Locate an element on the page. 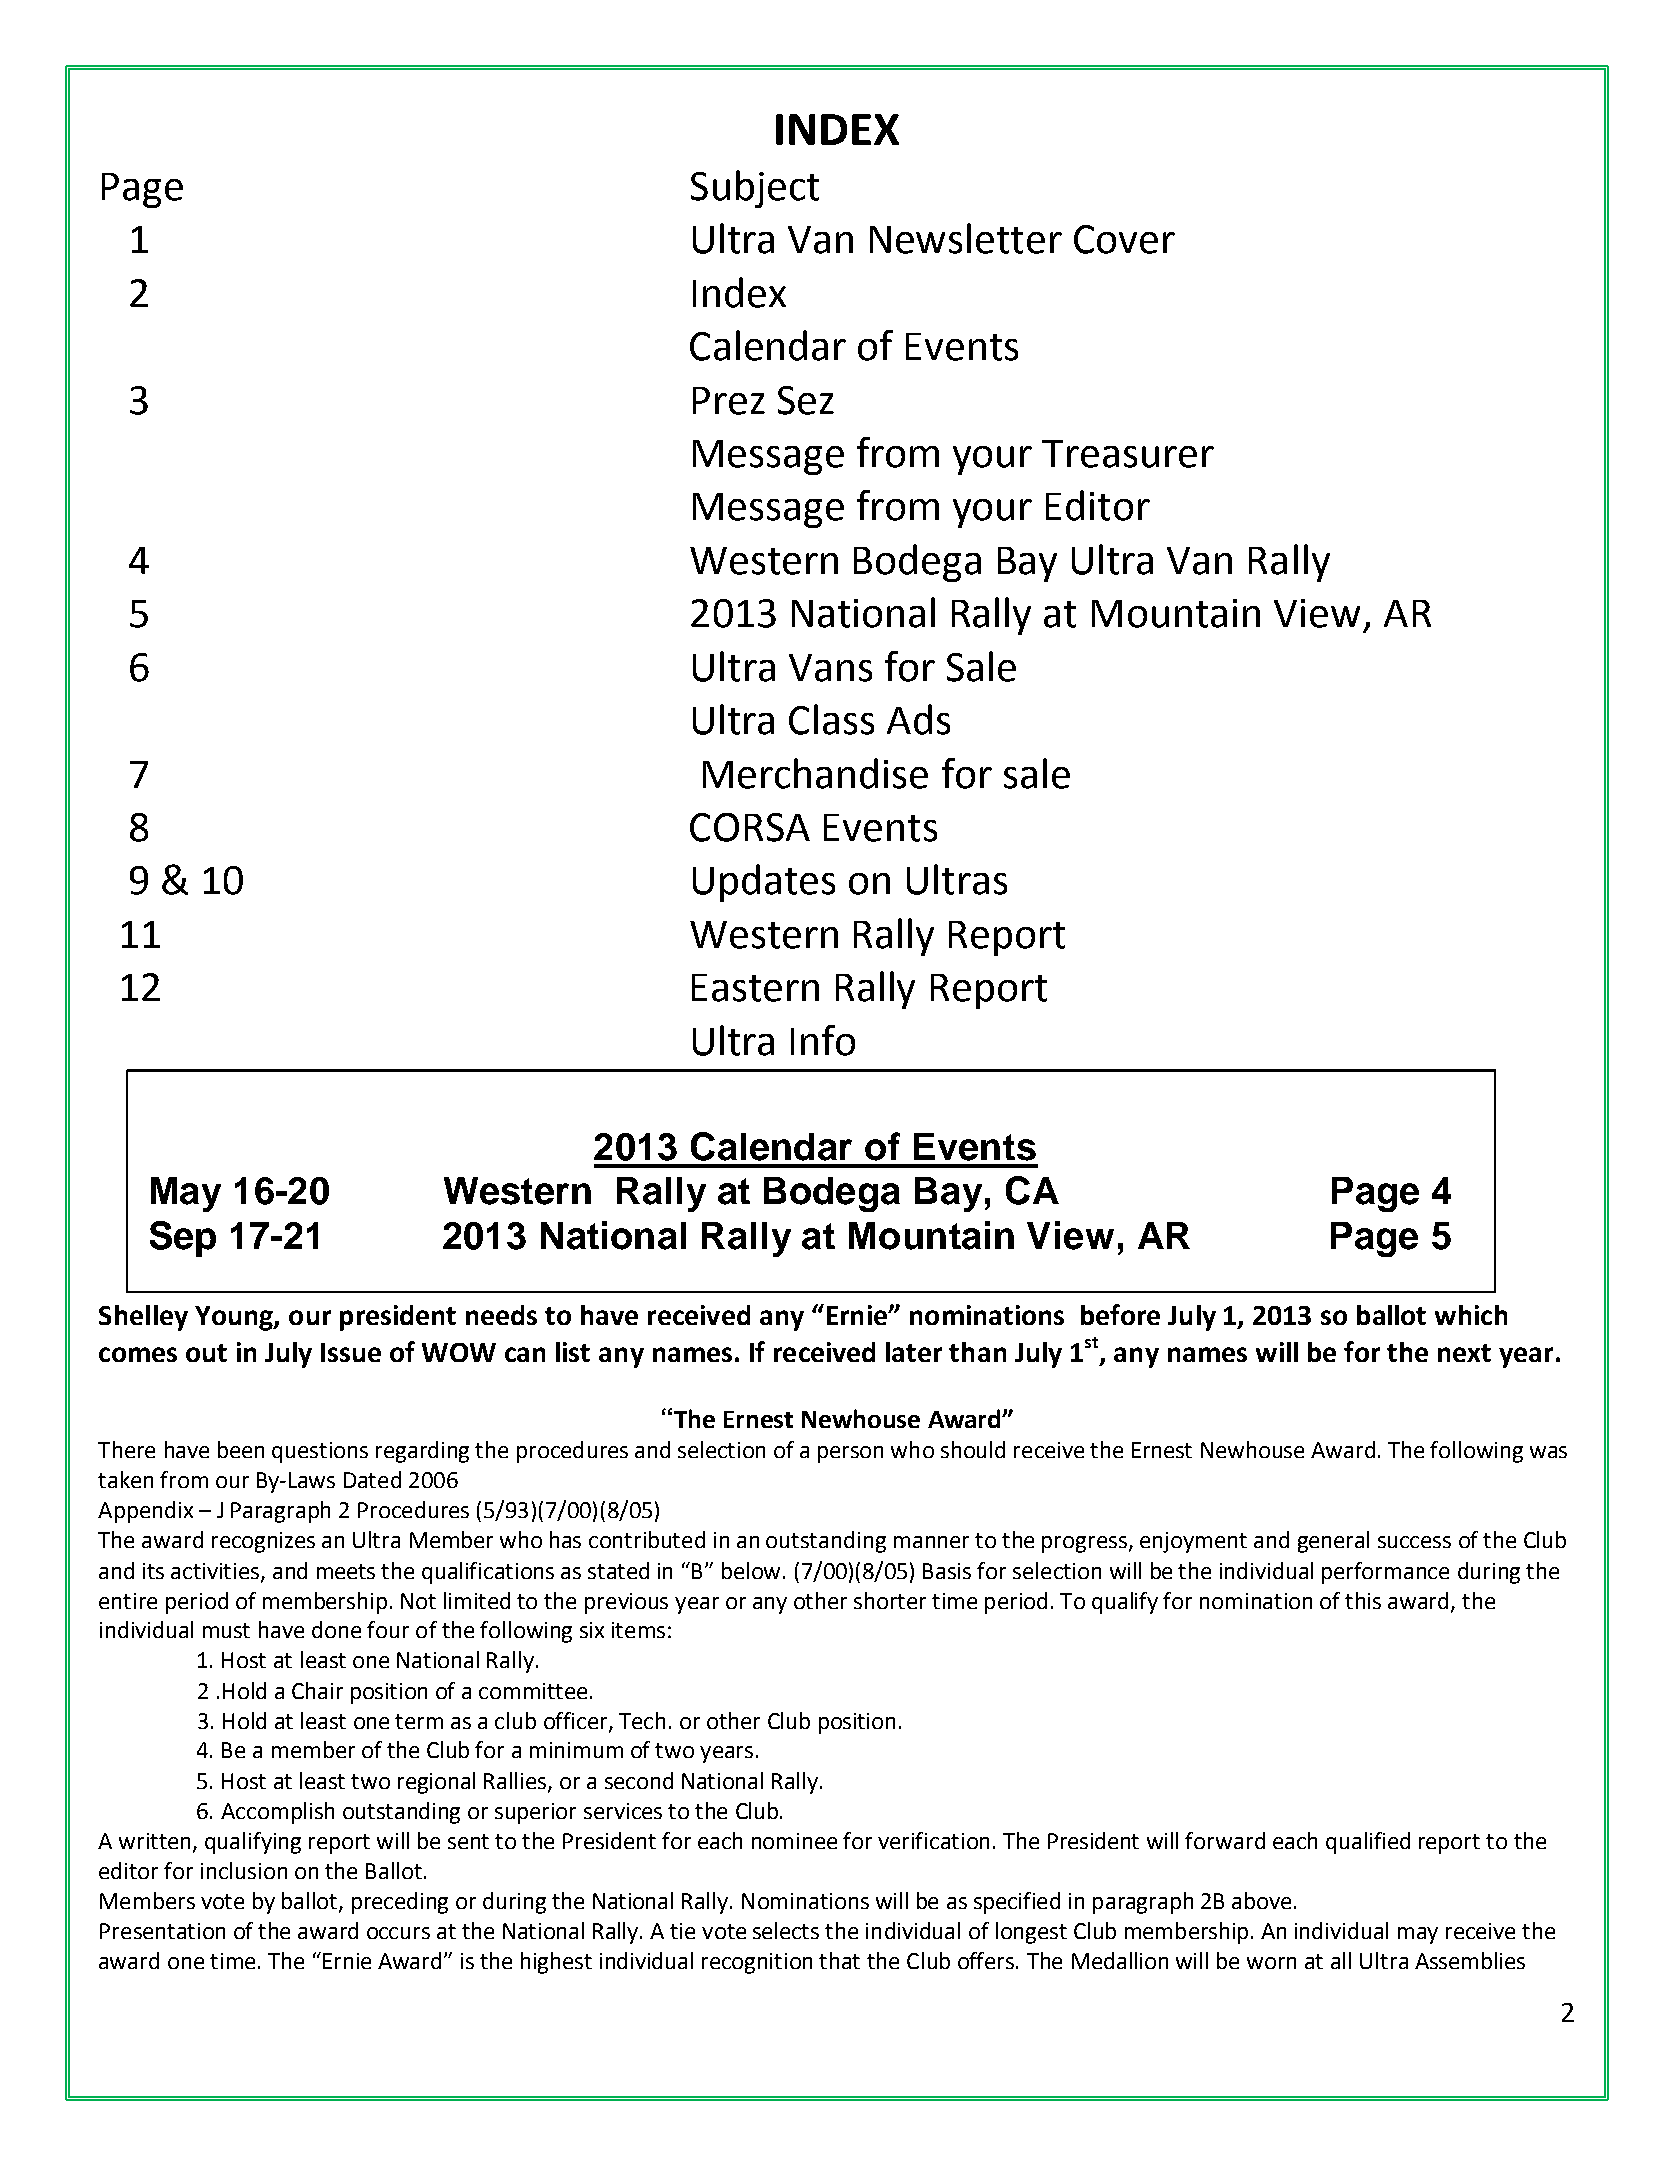 The image size is (1674, 2166). which is located at coordinates (1471, 1315).
